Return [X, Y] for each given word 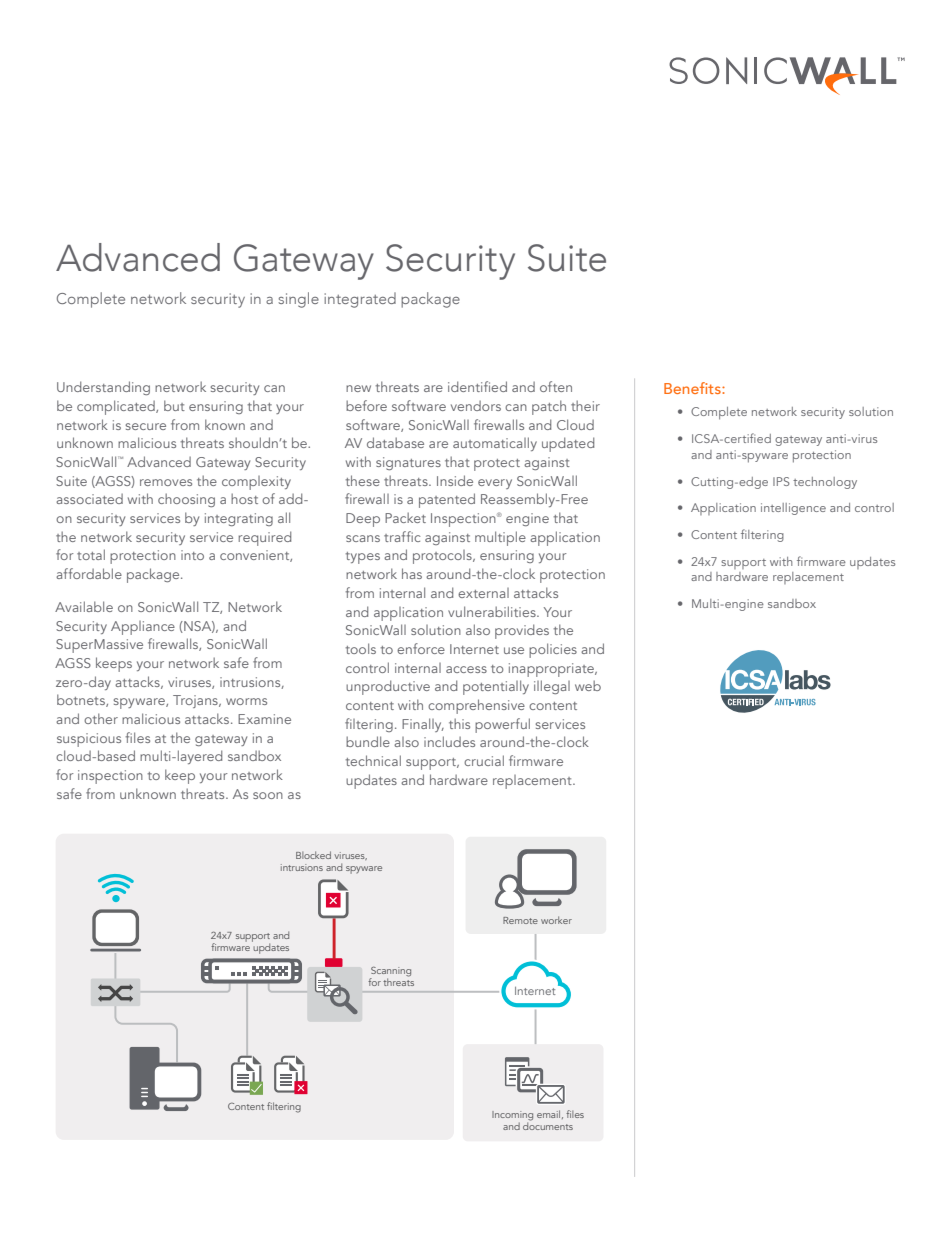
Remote [520, 920]
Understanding [103, 388]
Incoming [512, 1117]
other [101, 718]
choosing [186, 500]
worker [556, 920]
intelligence [793, 509]
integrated [360, 300]
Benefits [693, 388]
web [588, 685]
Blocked [313, 855]
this [459, 723]
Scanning [390, 973]
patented [447, 500]
